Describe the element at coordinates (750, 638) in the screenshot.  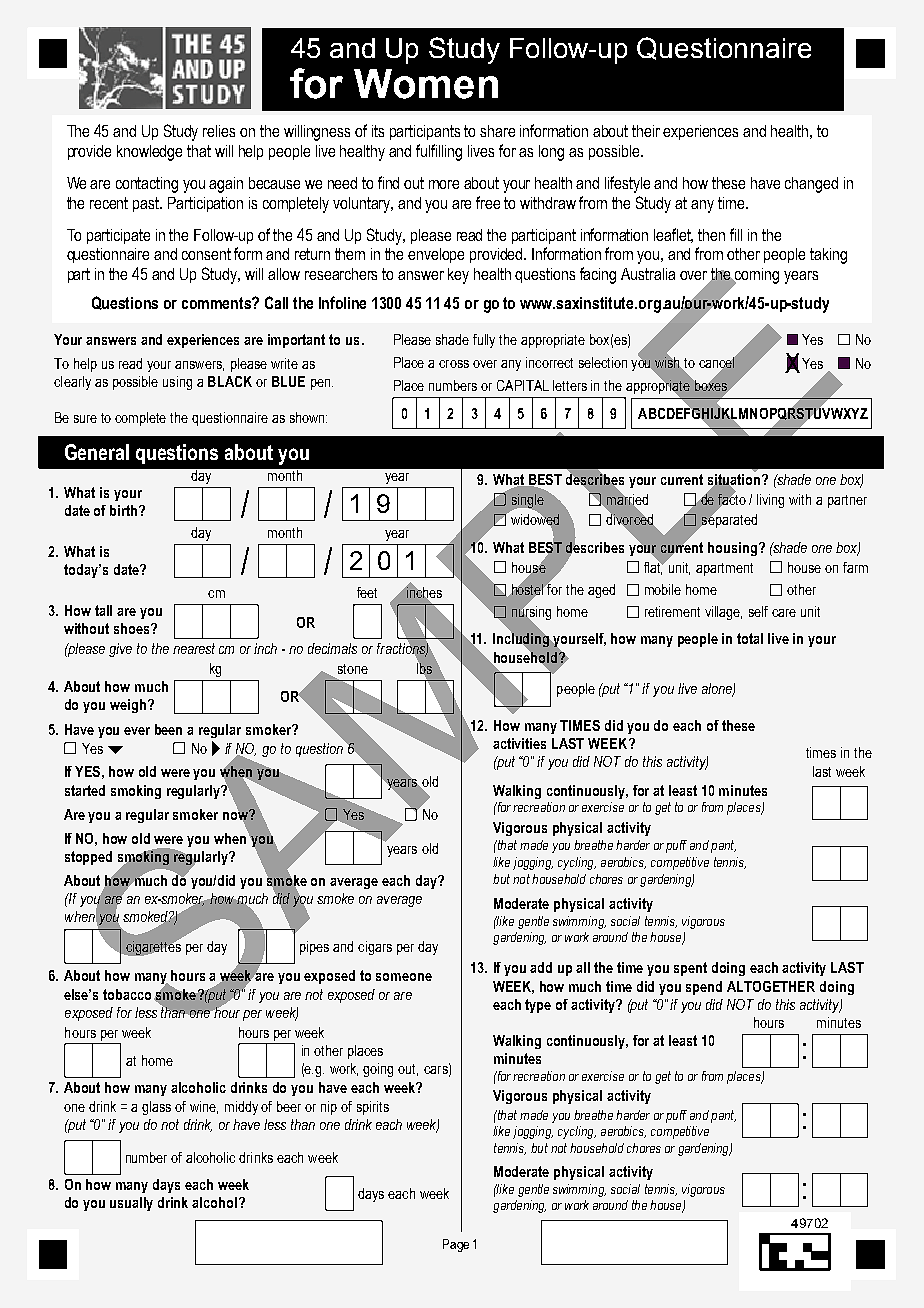
I see `total` at that location.
